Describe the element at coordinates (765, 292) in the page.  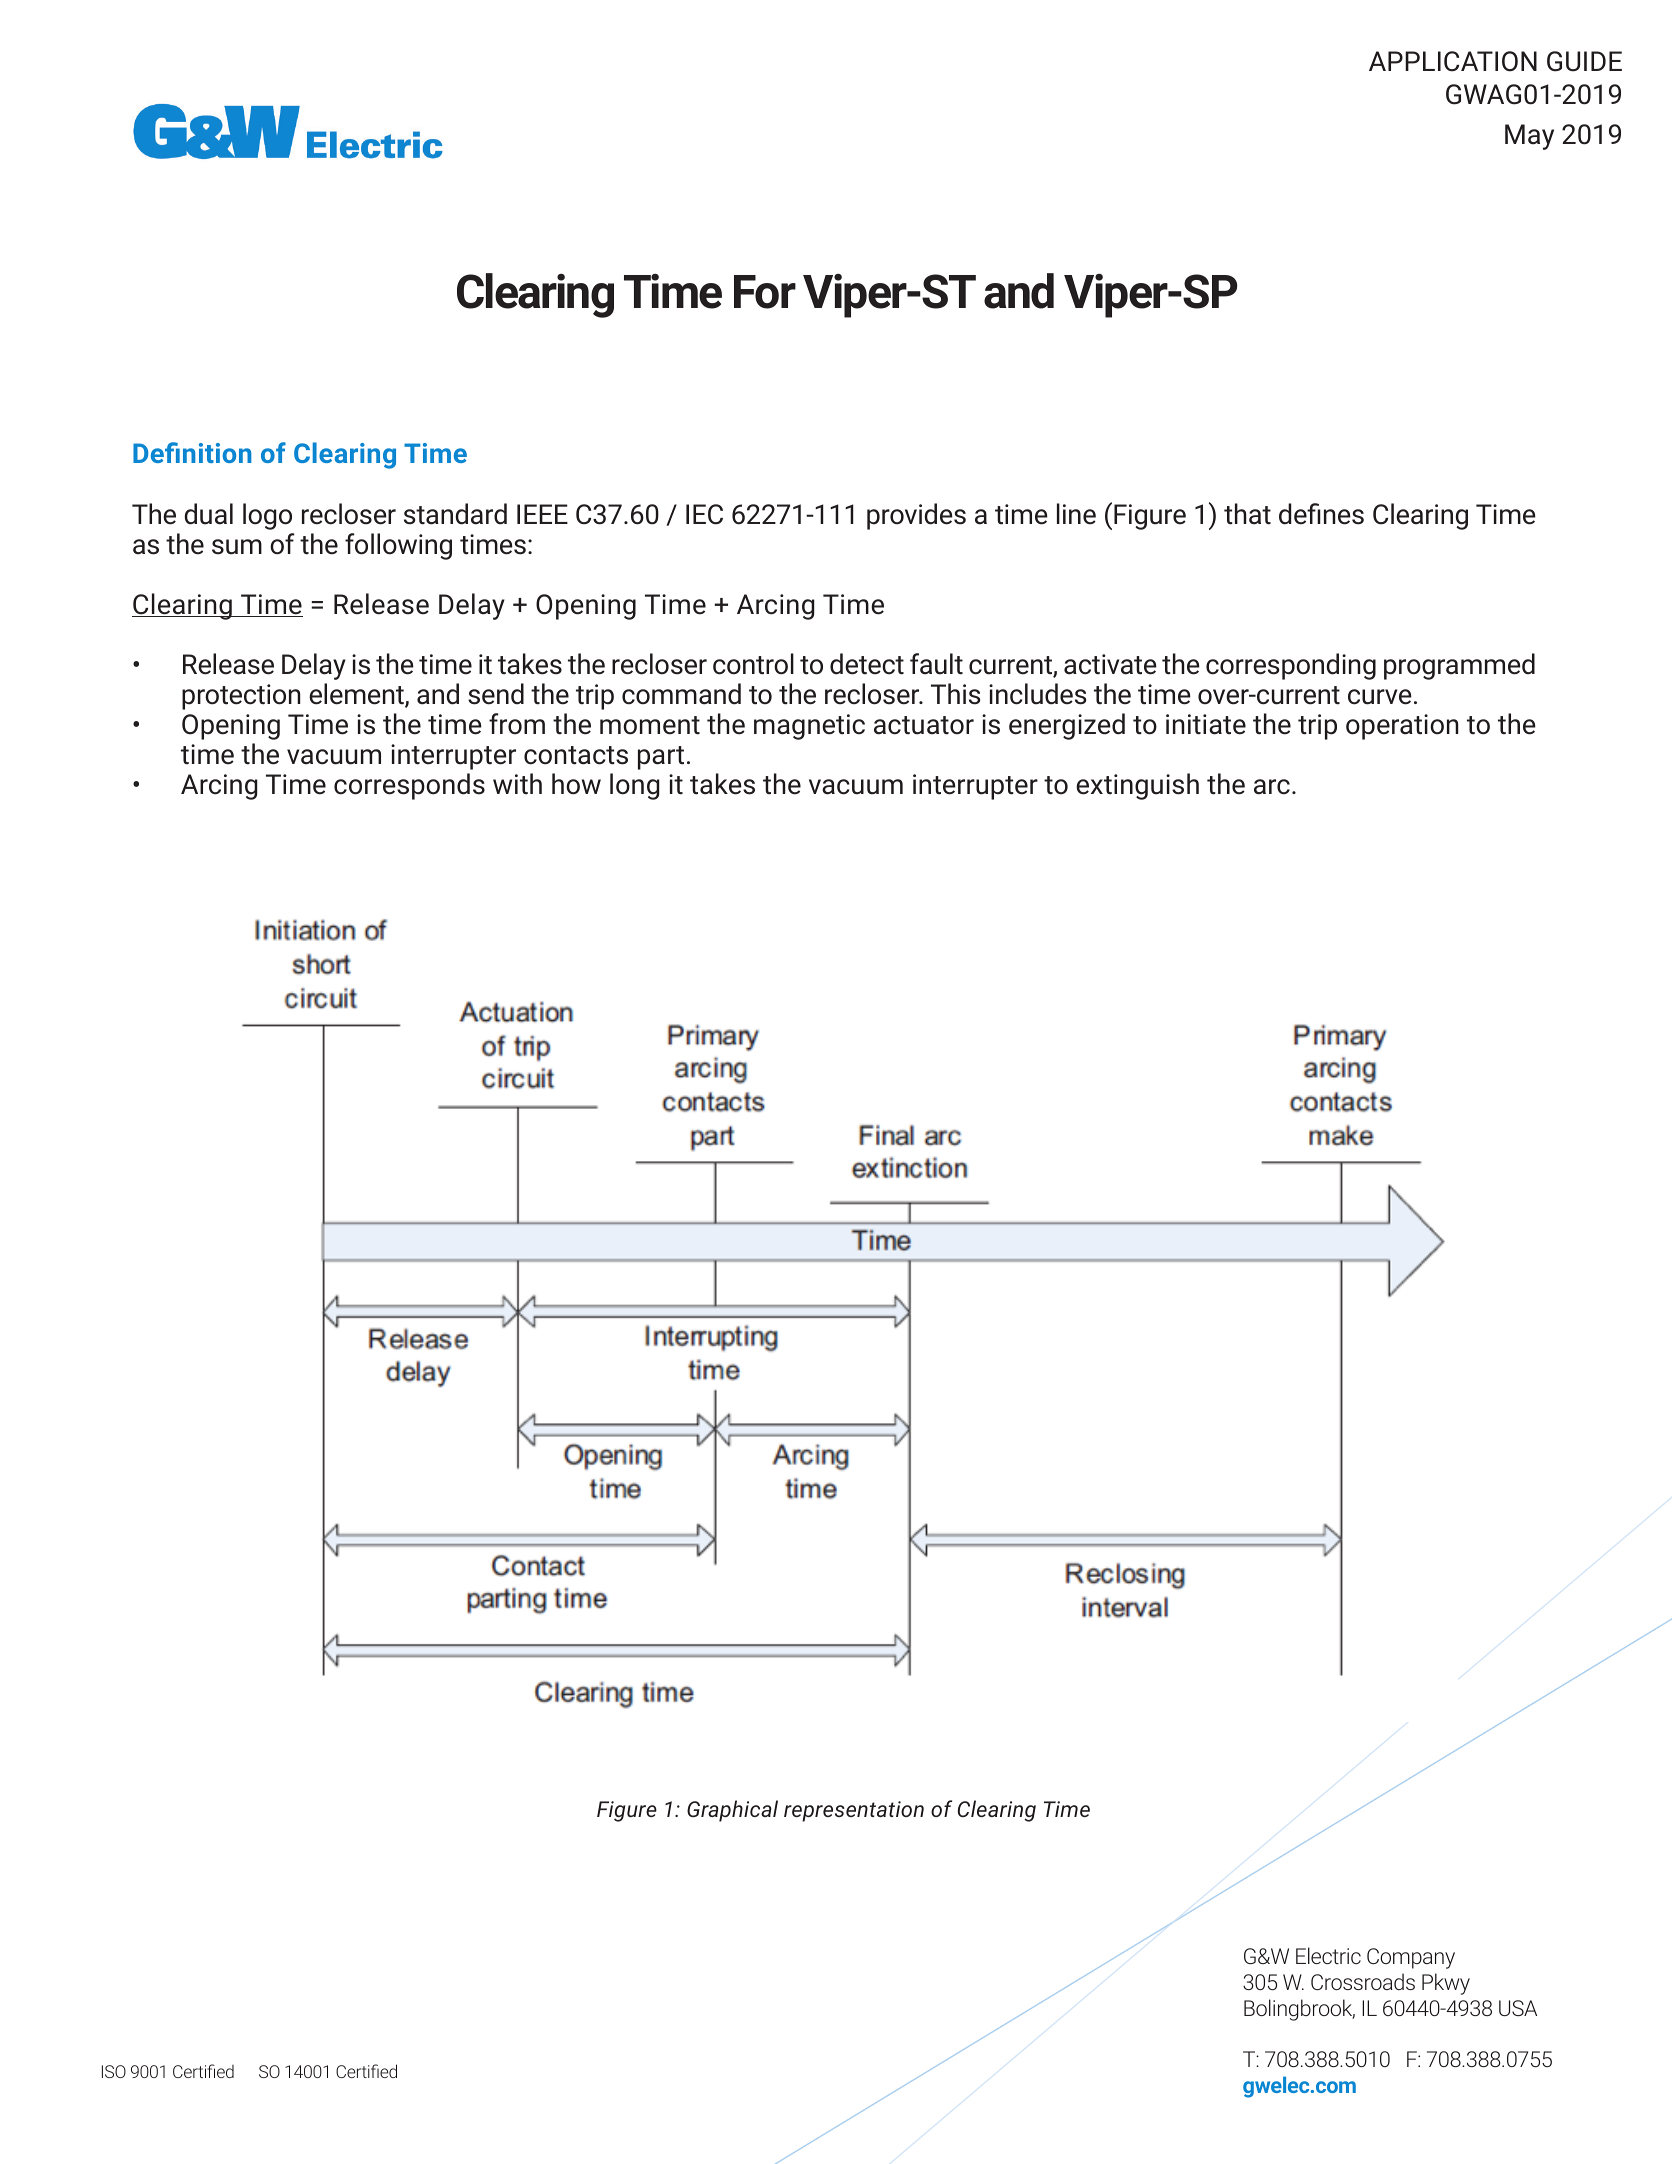
I see `For` at that location.
